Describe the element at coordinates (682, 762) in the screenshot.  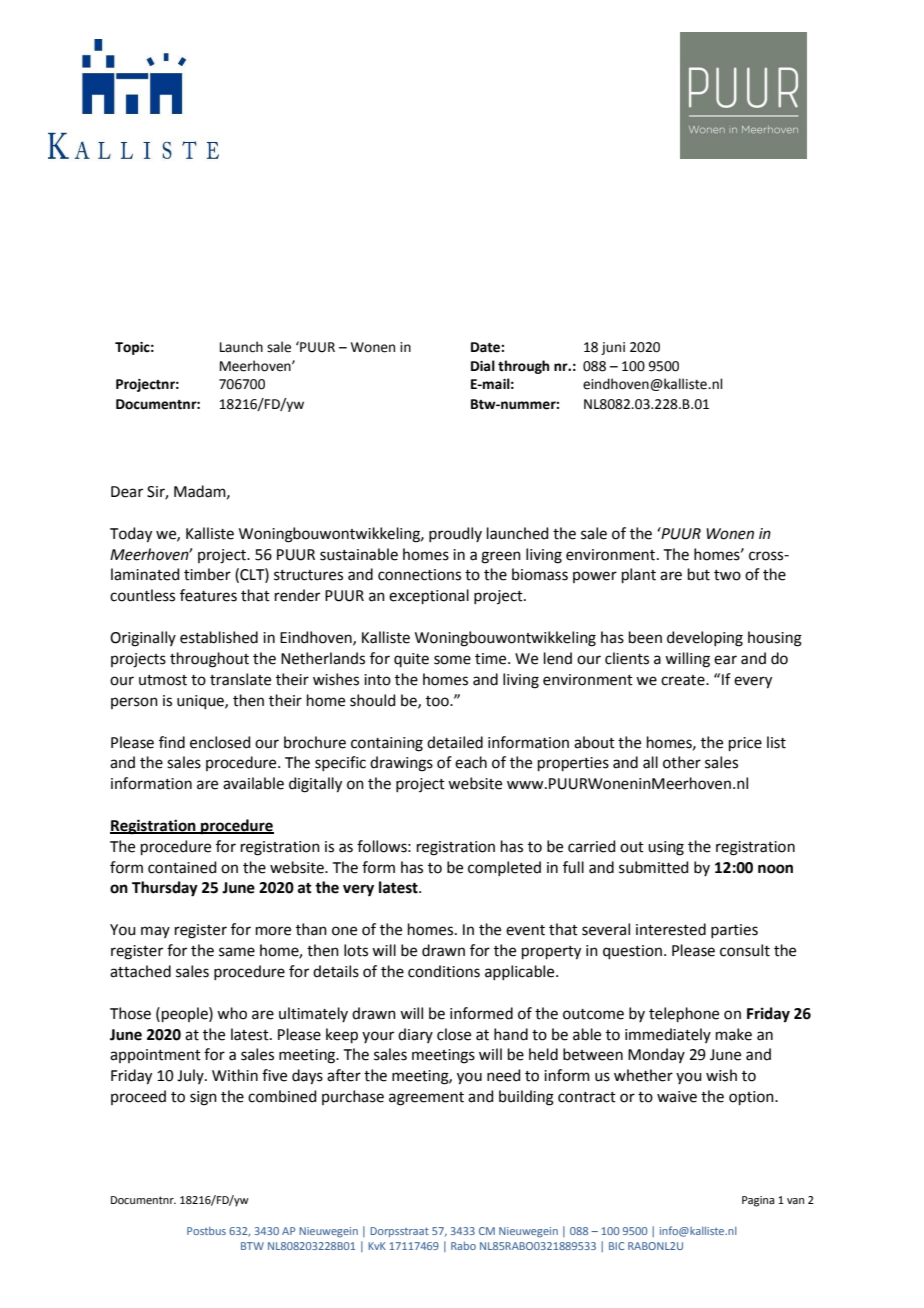
I see `other` at that location.
